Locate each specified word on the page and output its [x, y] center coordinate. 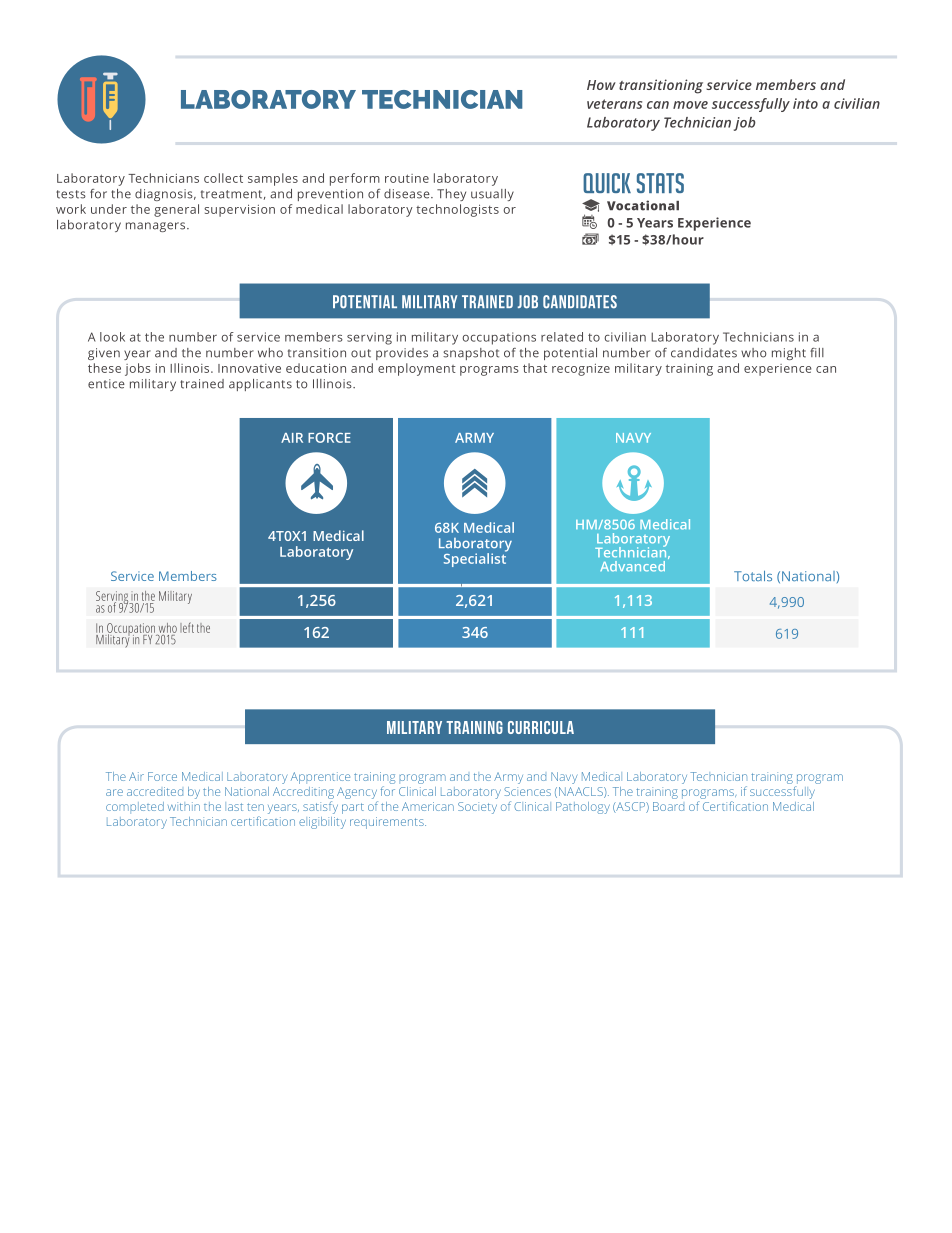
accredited [155, 791]
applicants [260, 385]
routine [407, 178]
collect [223, 178]
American [428, 806]
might [789, 354]
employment [417, 369]
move [690, 105]
